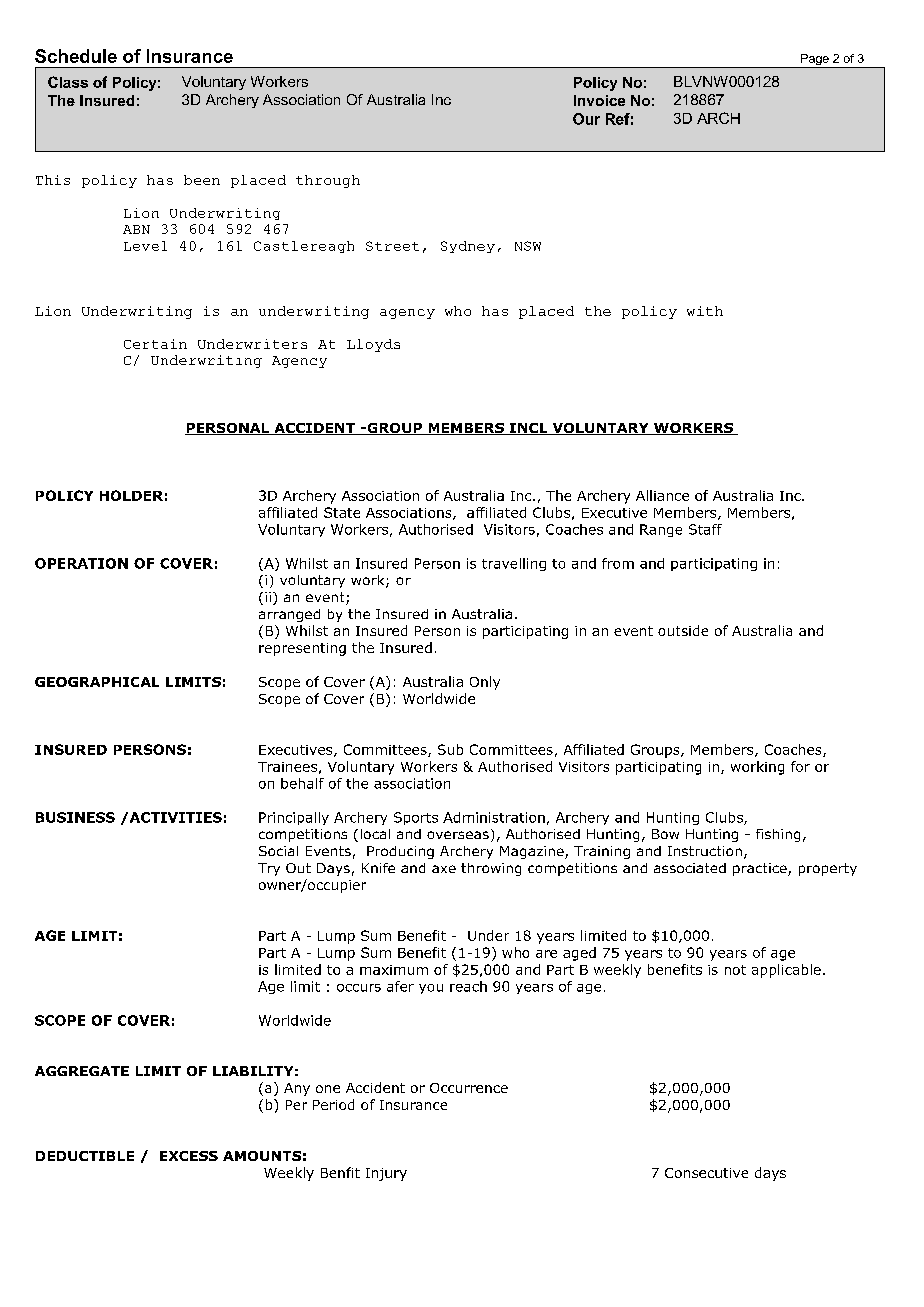 This image has width=924, height=1307. I want to click on Invoice, so click(599, 100).
